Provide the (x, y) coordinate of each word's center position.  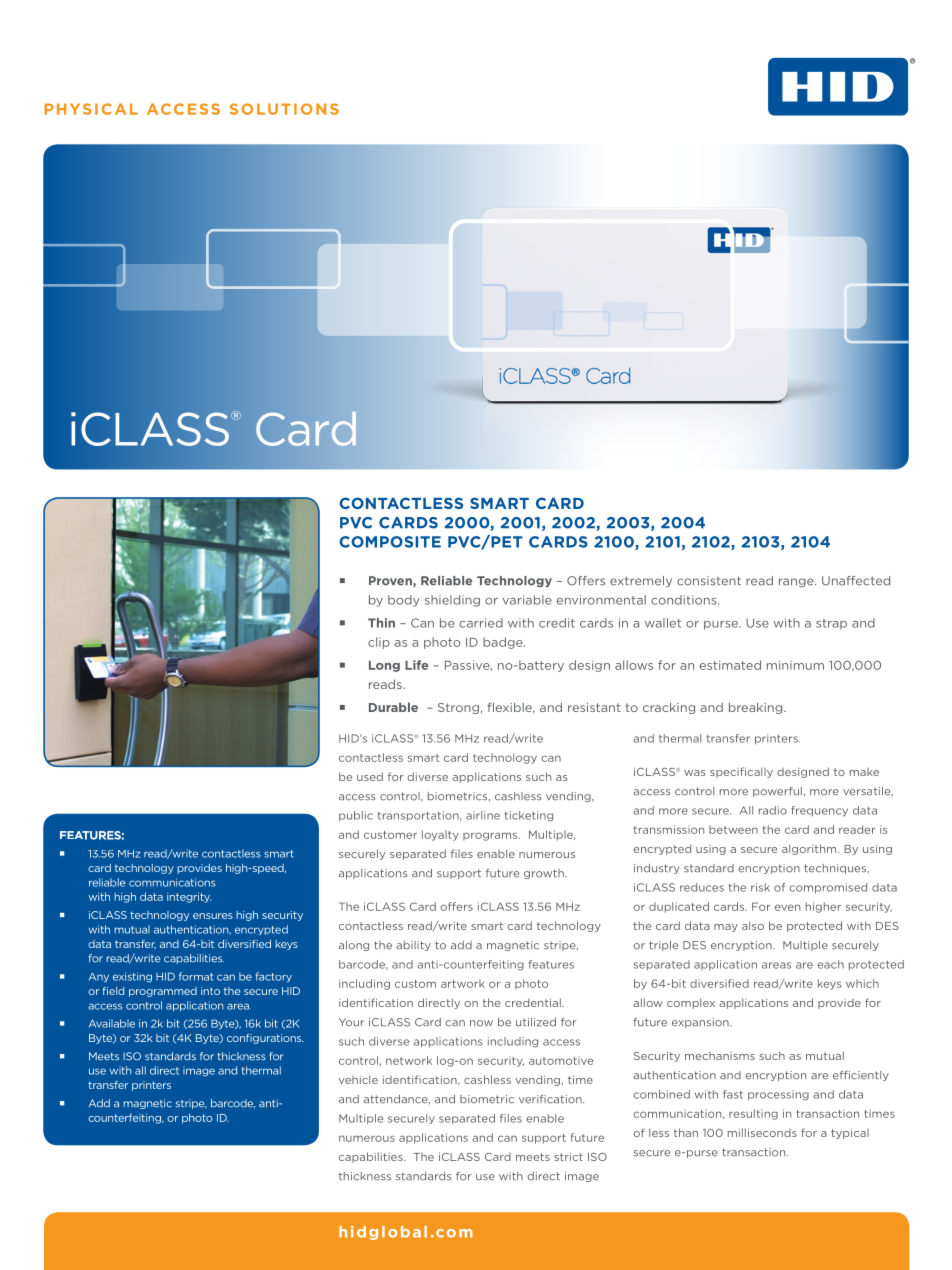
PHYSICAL (91, 109)
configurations (265, 1039)
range (797, 582)
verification (551, 1099)
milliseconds (762, 1132)
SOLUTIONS (284, 109)
